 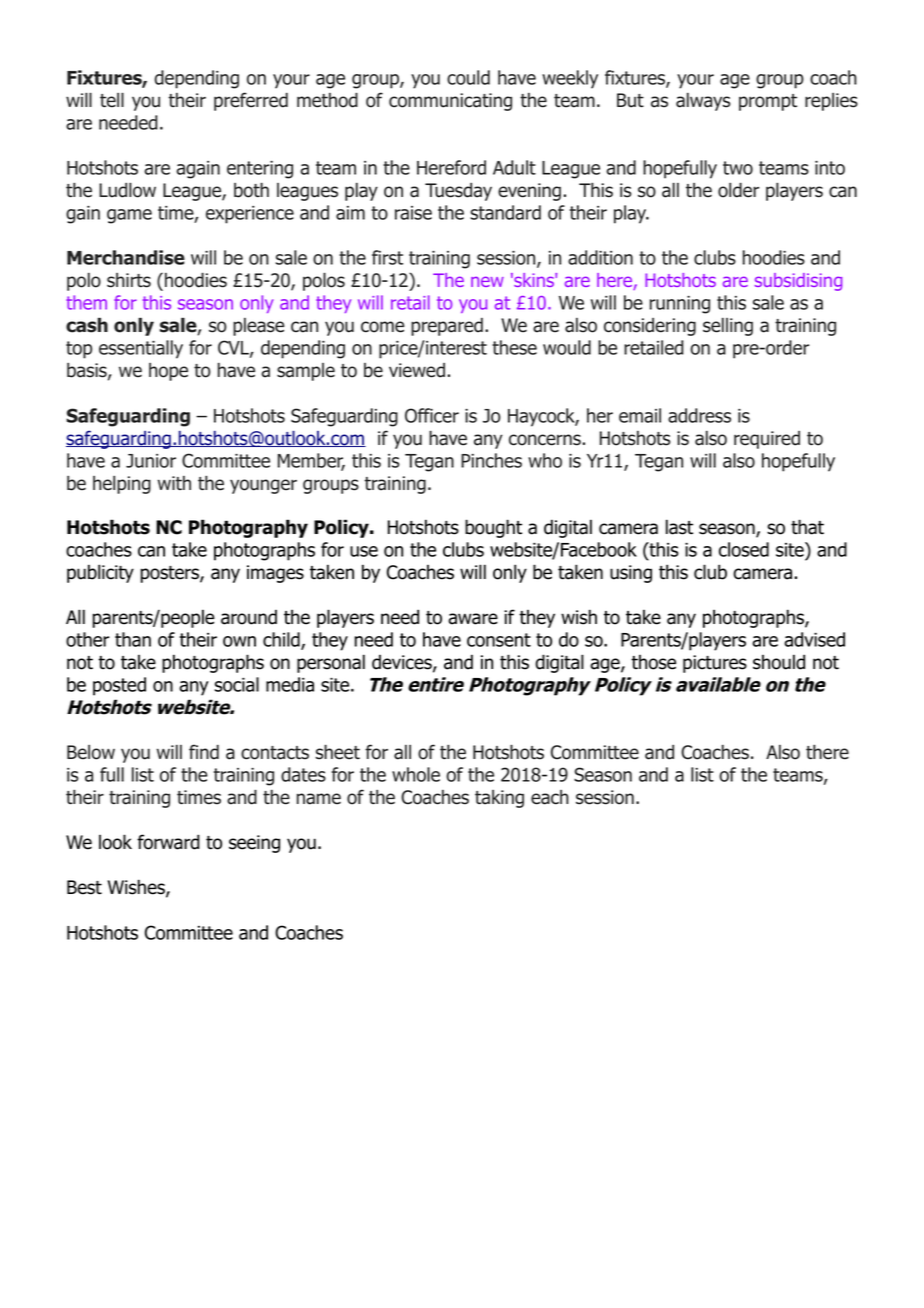 I want to click on communicating, so click(x=450, y=102).
